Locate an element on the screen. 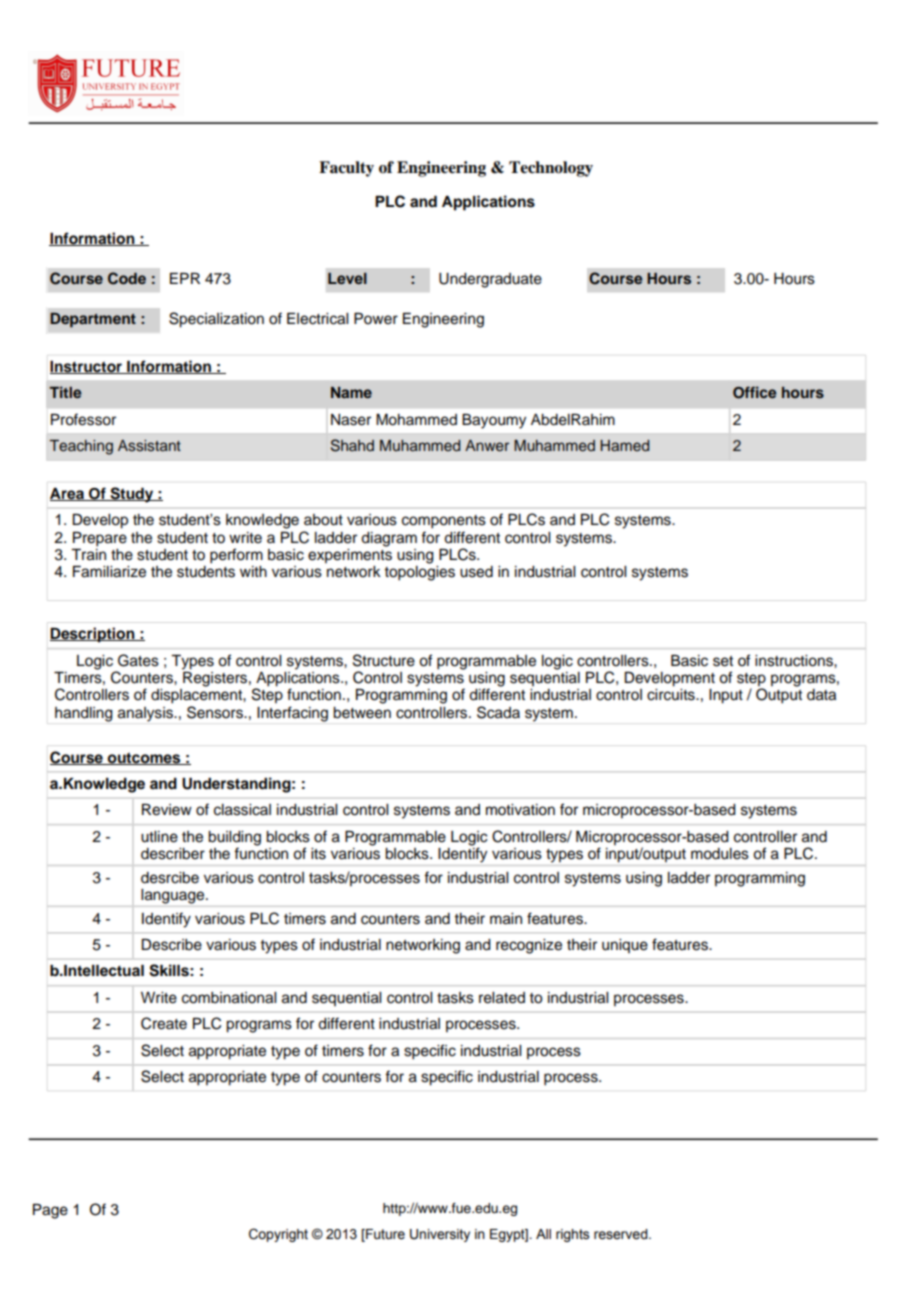 The image size is (924, 1308). main is located at coordinates (506, 919).
